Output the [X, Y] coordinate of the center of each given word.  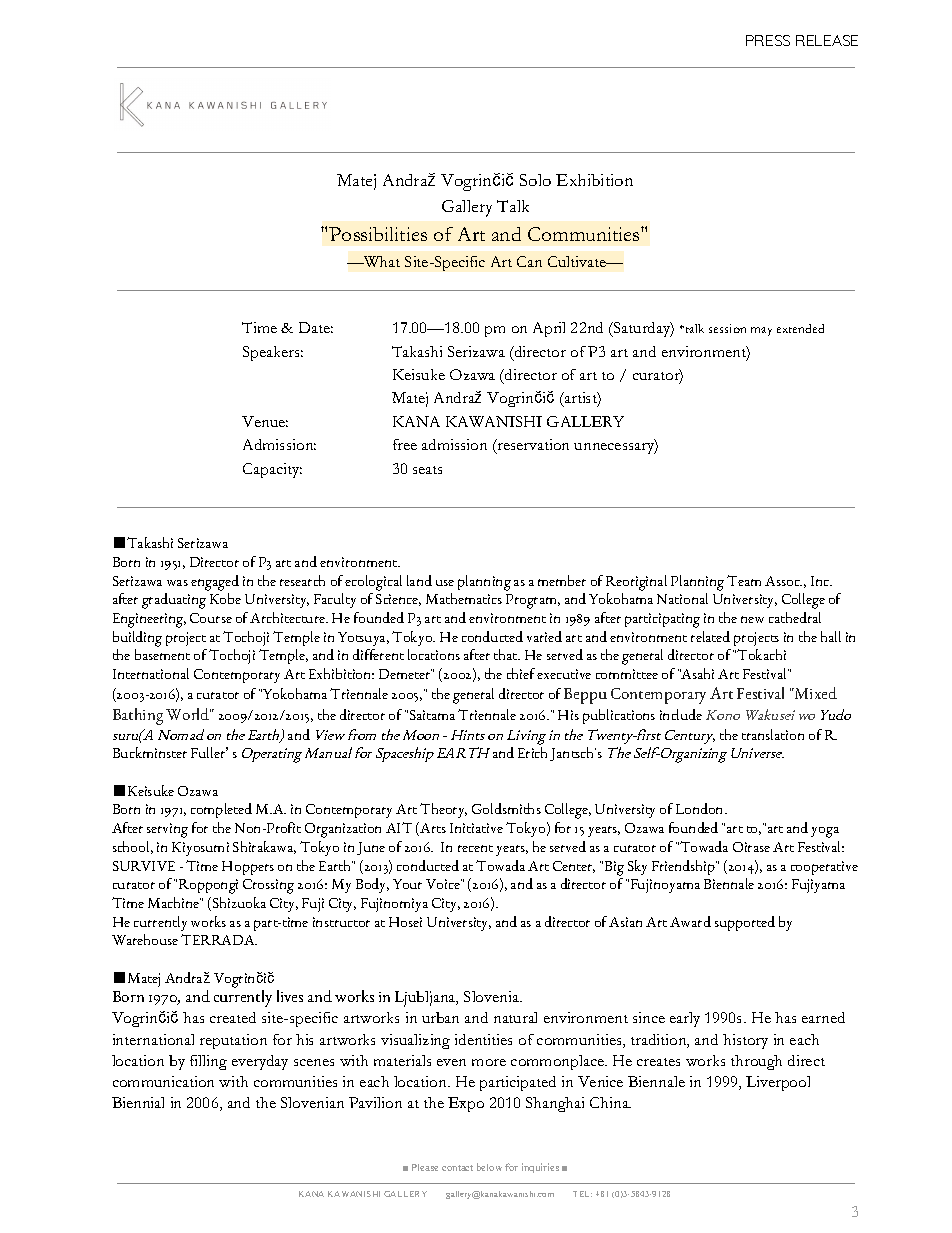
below [489, 1167]
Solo [535, 180]
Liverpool [778, 1083]
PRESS [768, 40]
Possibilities [378, 234]
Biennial [138, 1102]
